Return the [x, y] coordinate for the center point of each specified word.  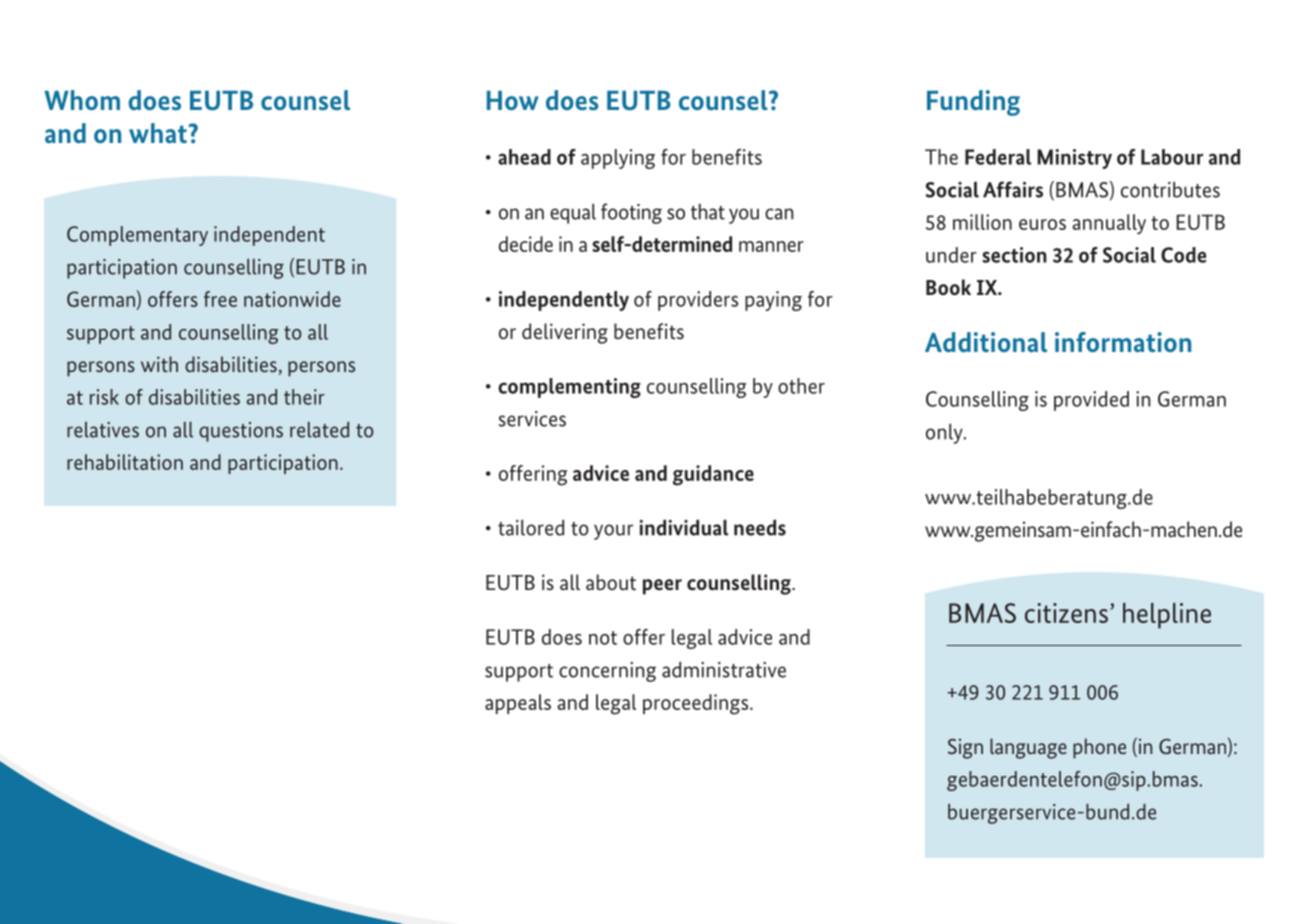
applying [618, 159]
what [158, 133]
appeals [518, 704]
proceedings [697, 704]
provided [1091, 401]
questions [241, 432]
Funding [973, 103]
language [1028, 748]
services [532, 419]
